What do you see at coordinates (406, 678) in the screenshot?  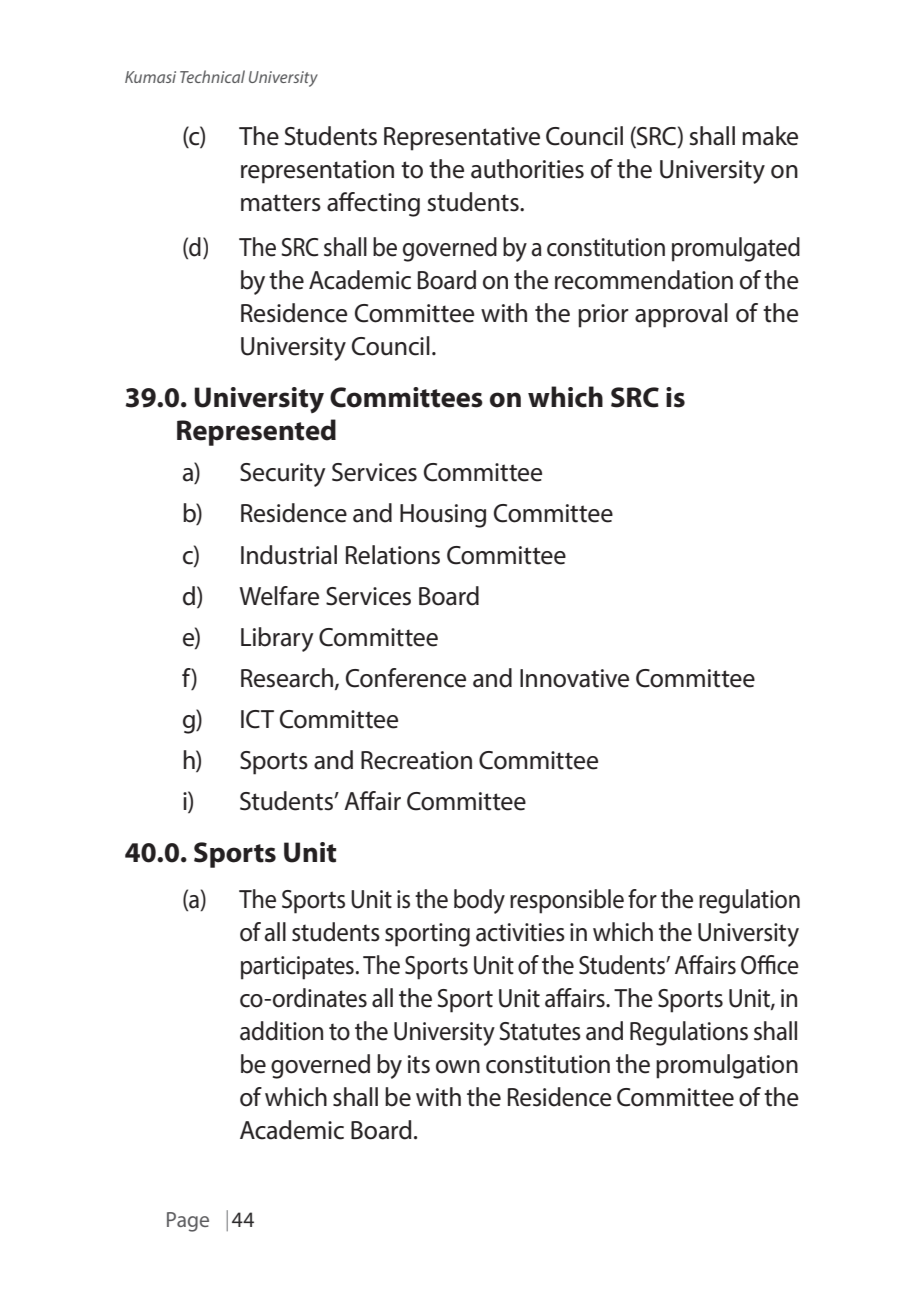 I see `Conference` at bounding box center [406, 678].
